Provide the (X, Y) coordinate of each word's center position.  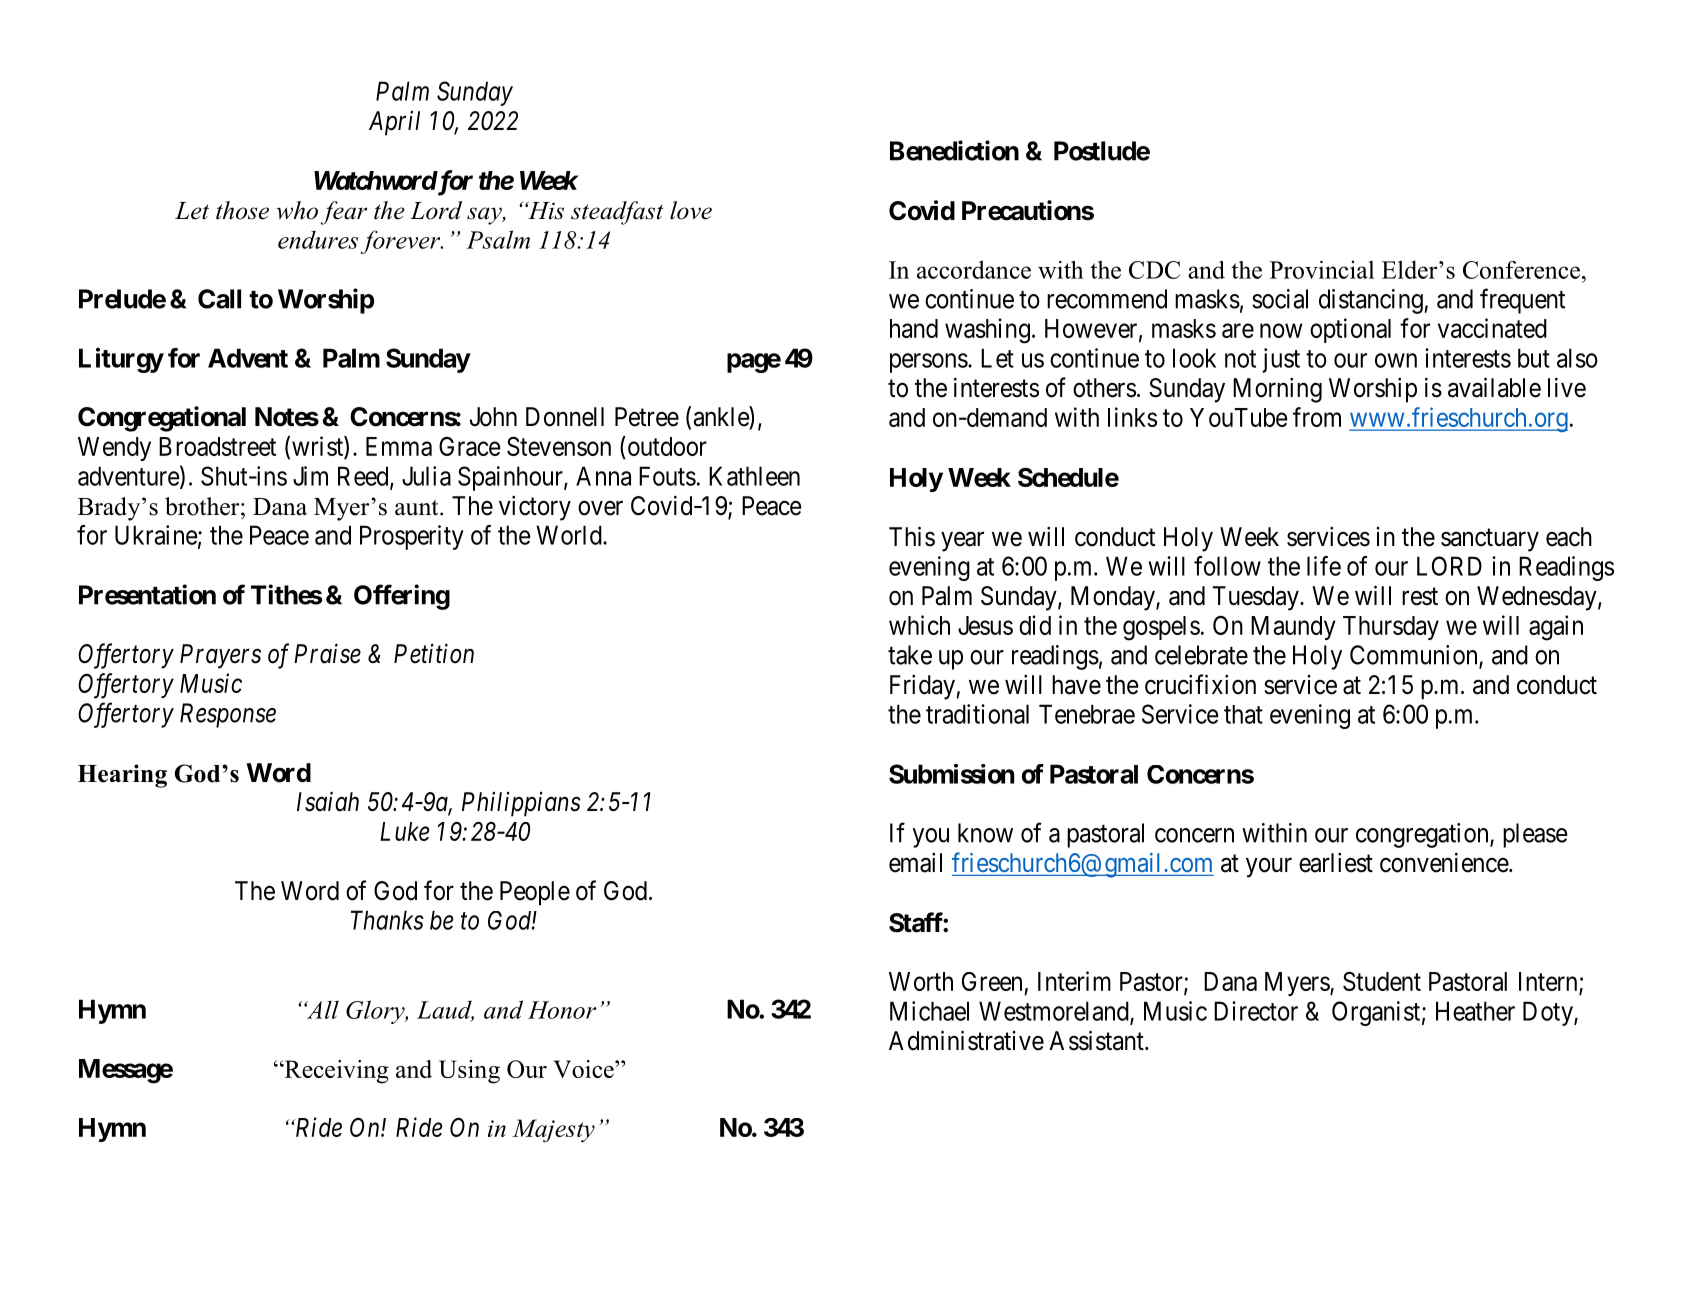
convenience (1445, 862)
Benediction (954, 150)
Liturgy (121, 360)
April (394, 123)
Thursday (1391, 628)
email (915, 862)
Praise (327, 654)
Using (469, 1072)
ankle (722, 417)
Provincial (1322, 269)
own (1396, 360)
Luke (404, 831)
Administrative (966, 1040)
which (919, 625)
